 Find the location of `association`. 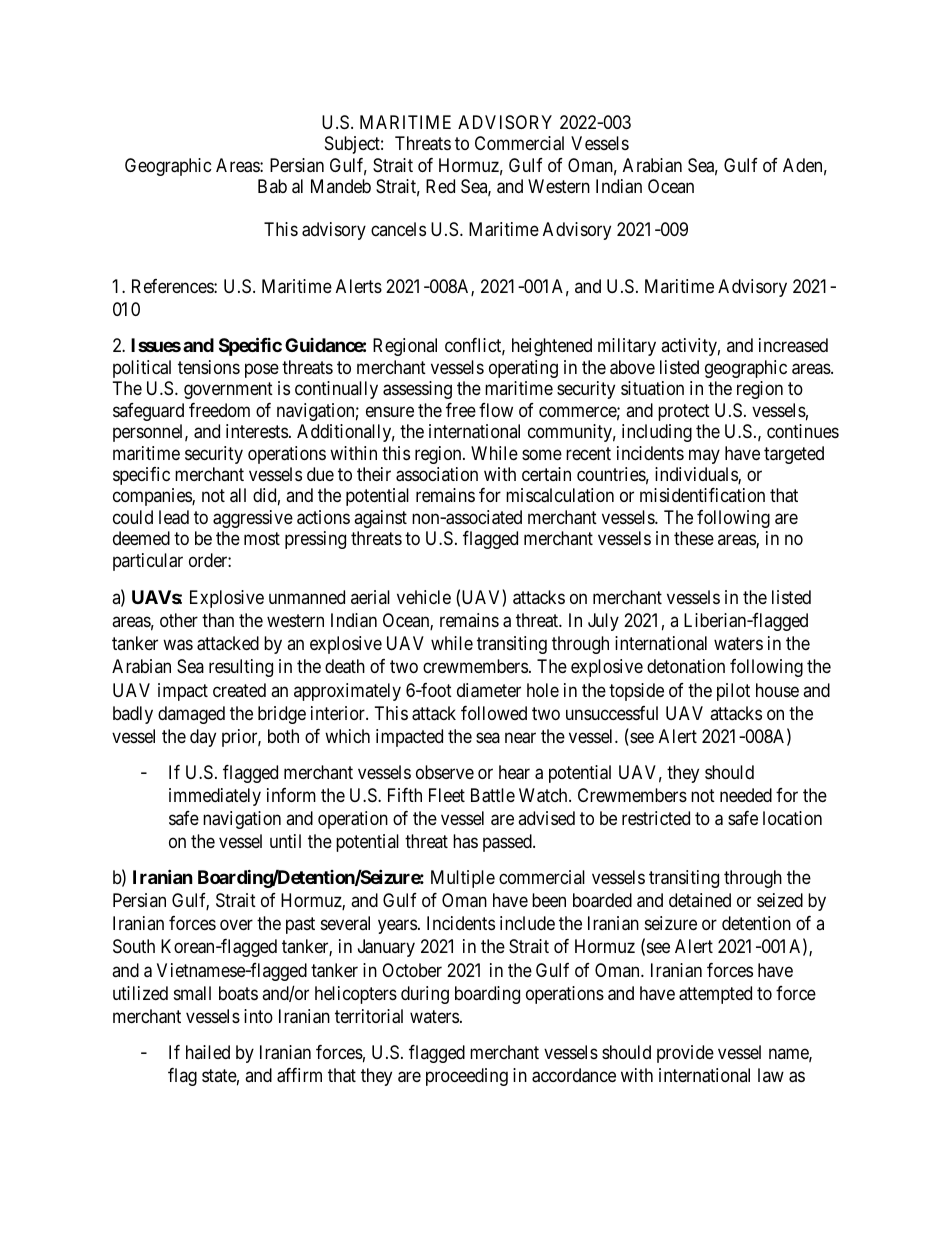

association is located at coordinates (437, 474).
